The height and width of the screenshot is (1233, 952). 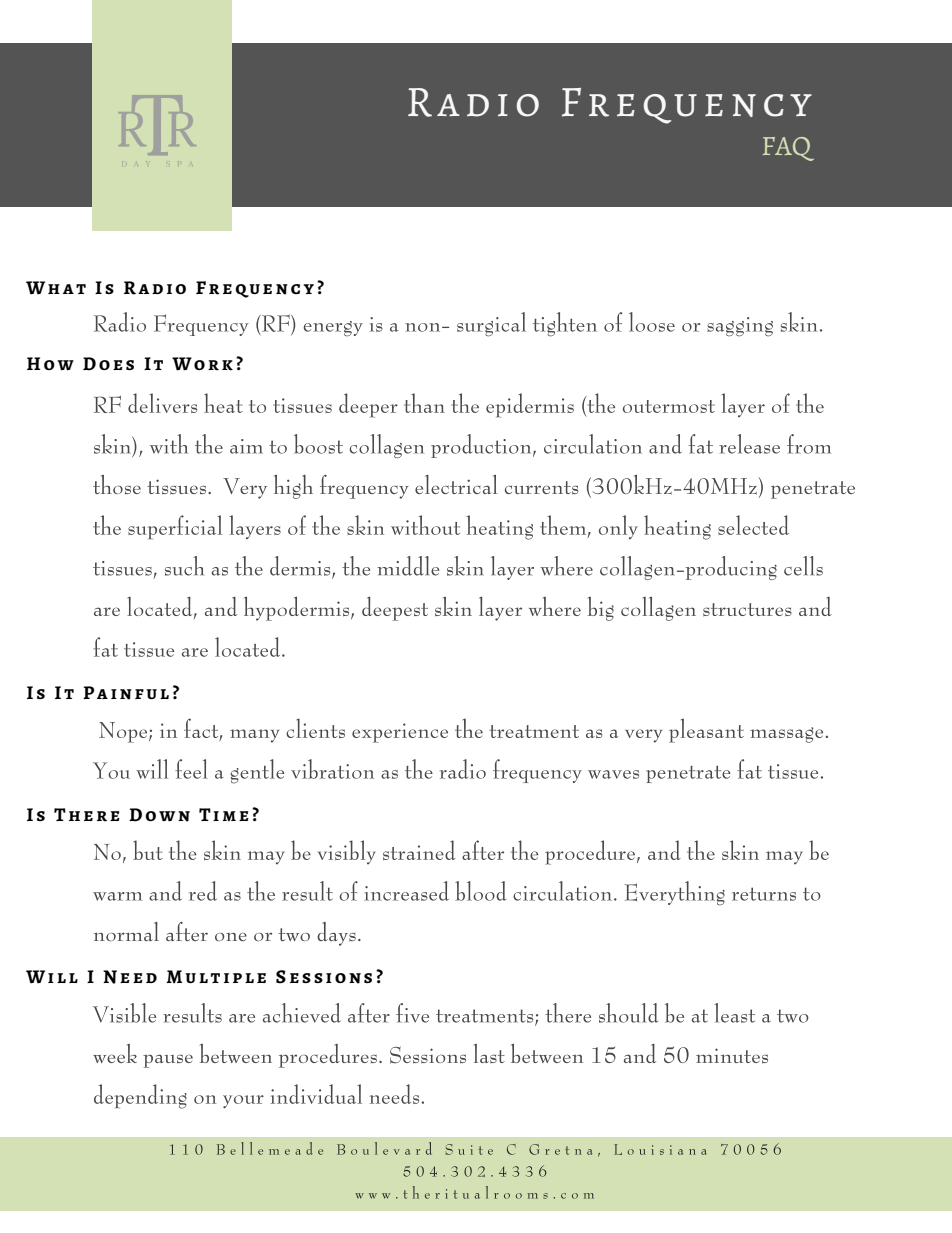 I want to click on FAQ, so click(x=788, y=149).
